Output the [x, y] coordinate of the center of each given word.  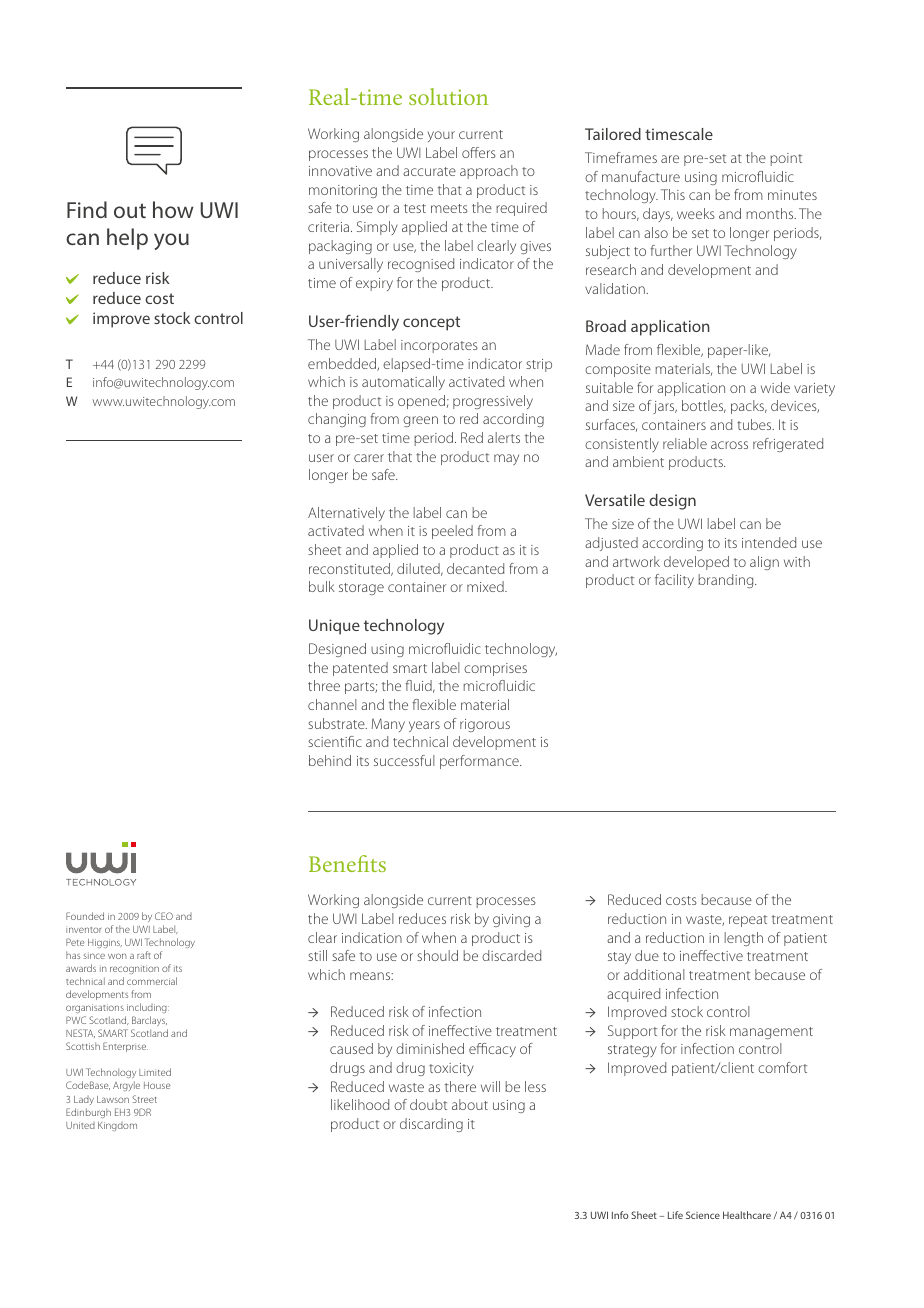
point [786, 159]
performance [480, 762]
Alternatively [346, 514]
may [506, 459]
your [441, 136]
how [173, 209]
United [80, 1125]
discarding [431, 1125]
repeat [748, 921]
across [729, 445]
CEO [164, 916]
